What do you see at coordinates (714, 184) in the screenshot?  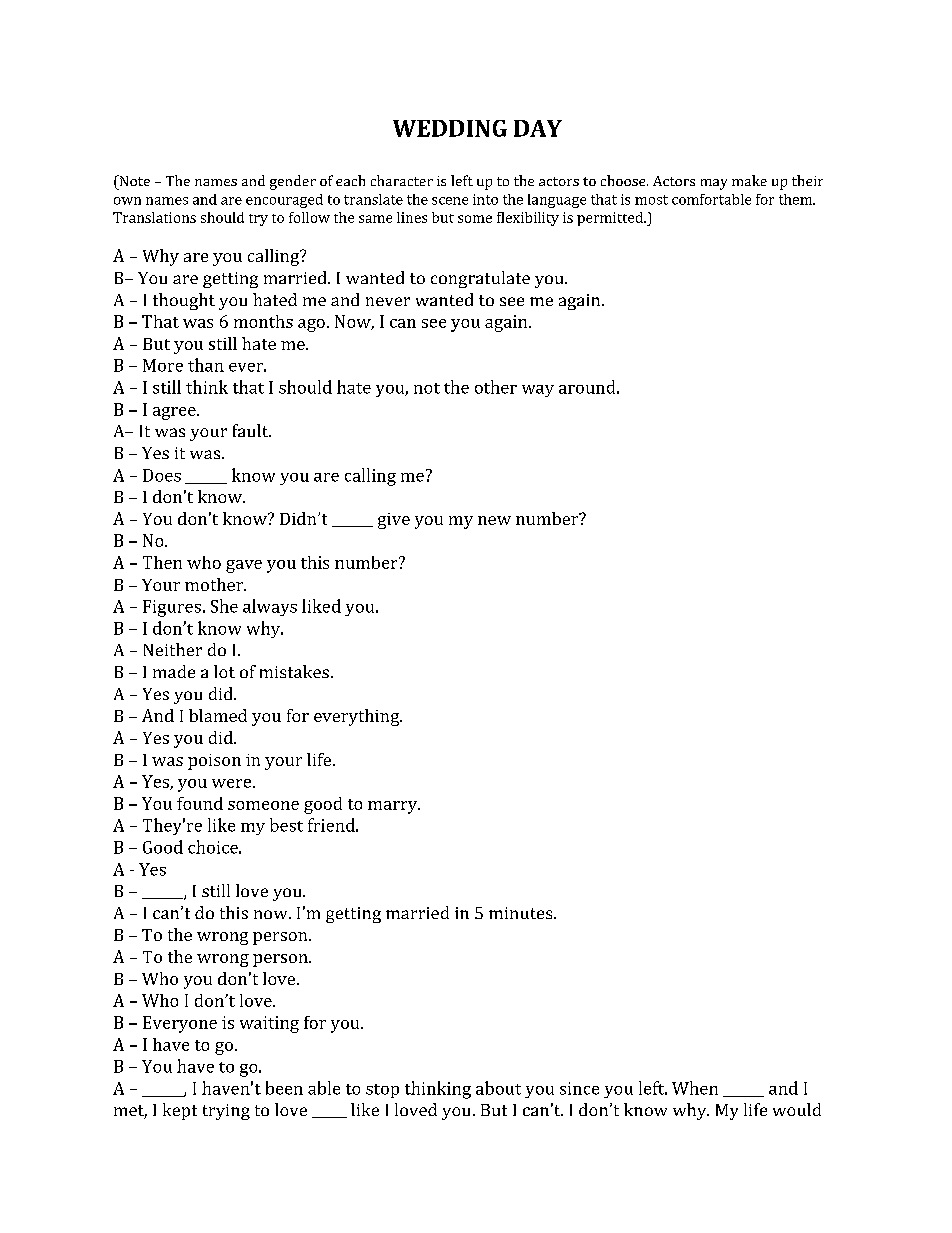 I see `may` at bounding box center [714, 184].
